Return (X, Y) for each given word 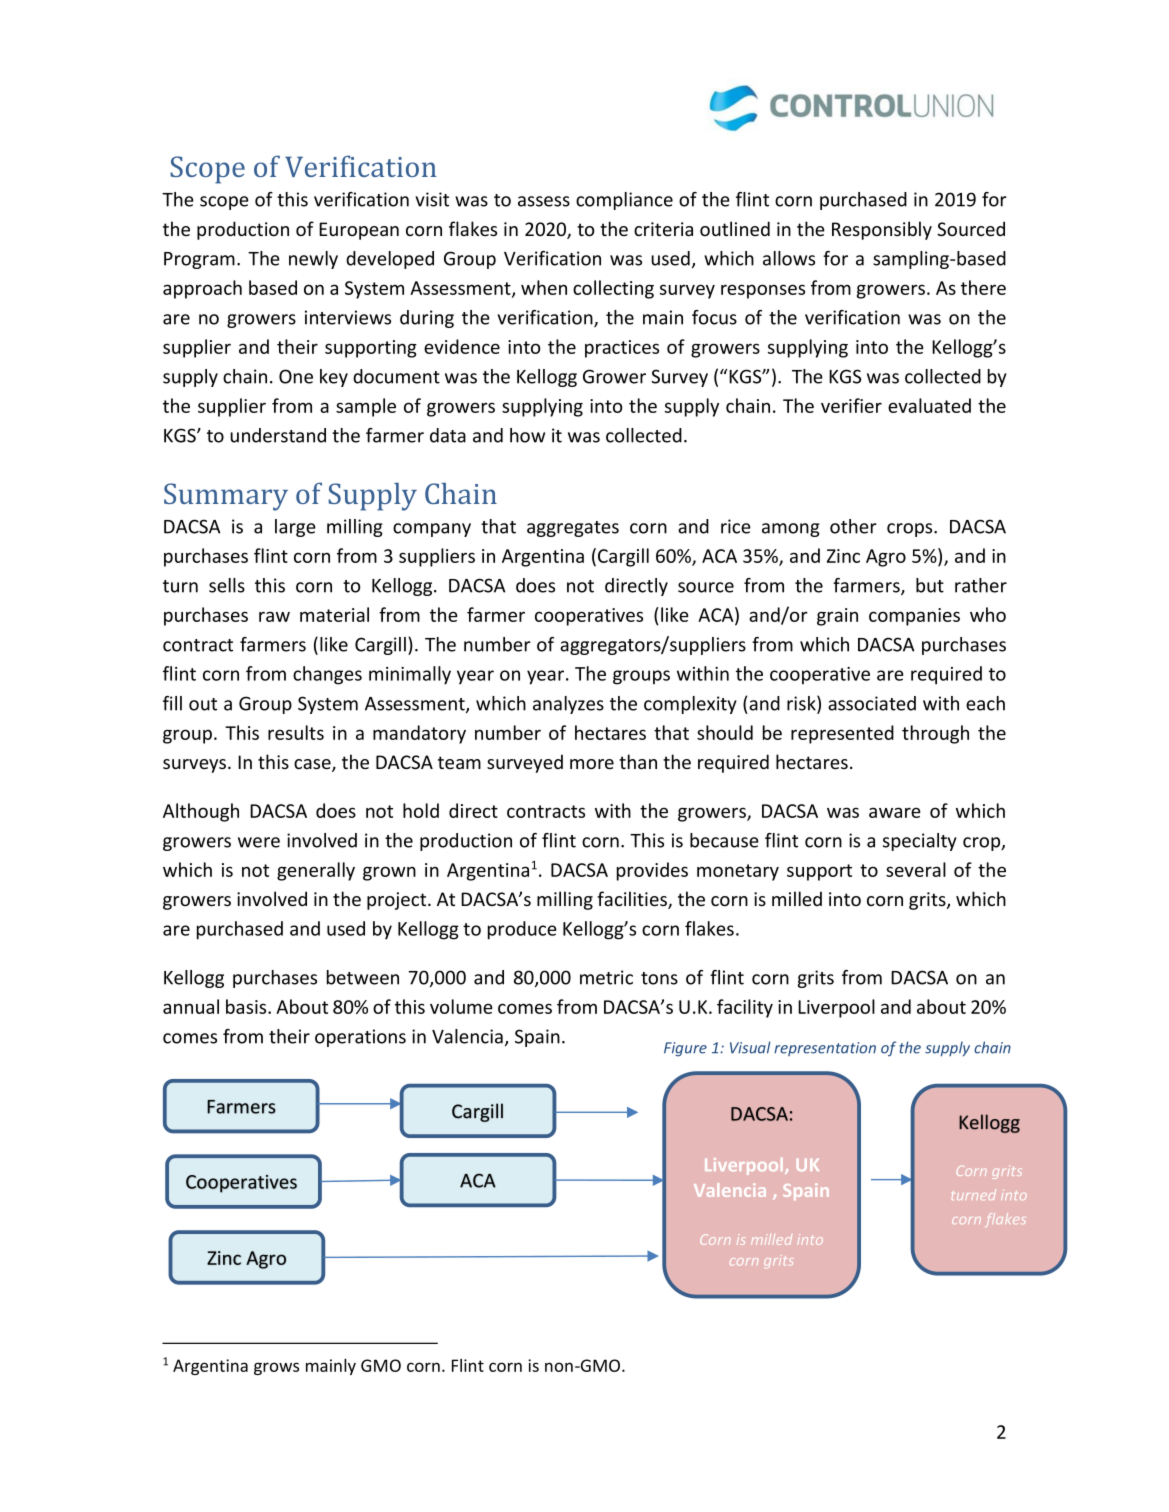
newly (313, 260)
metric (606, 977)
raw (274, 616)
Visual (750, 1047)
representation (825, 1049)
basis (247, 1006)
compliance (624, 201)
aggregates (573, 529)
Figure (685, 1049)
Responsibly (882, 230)
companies (914, 617)
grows (276, 1368)
